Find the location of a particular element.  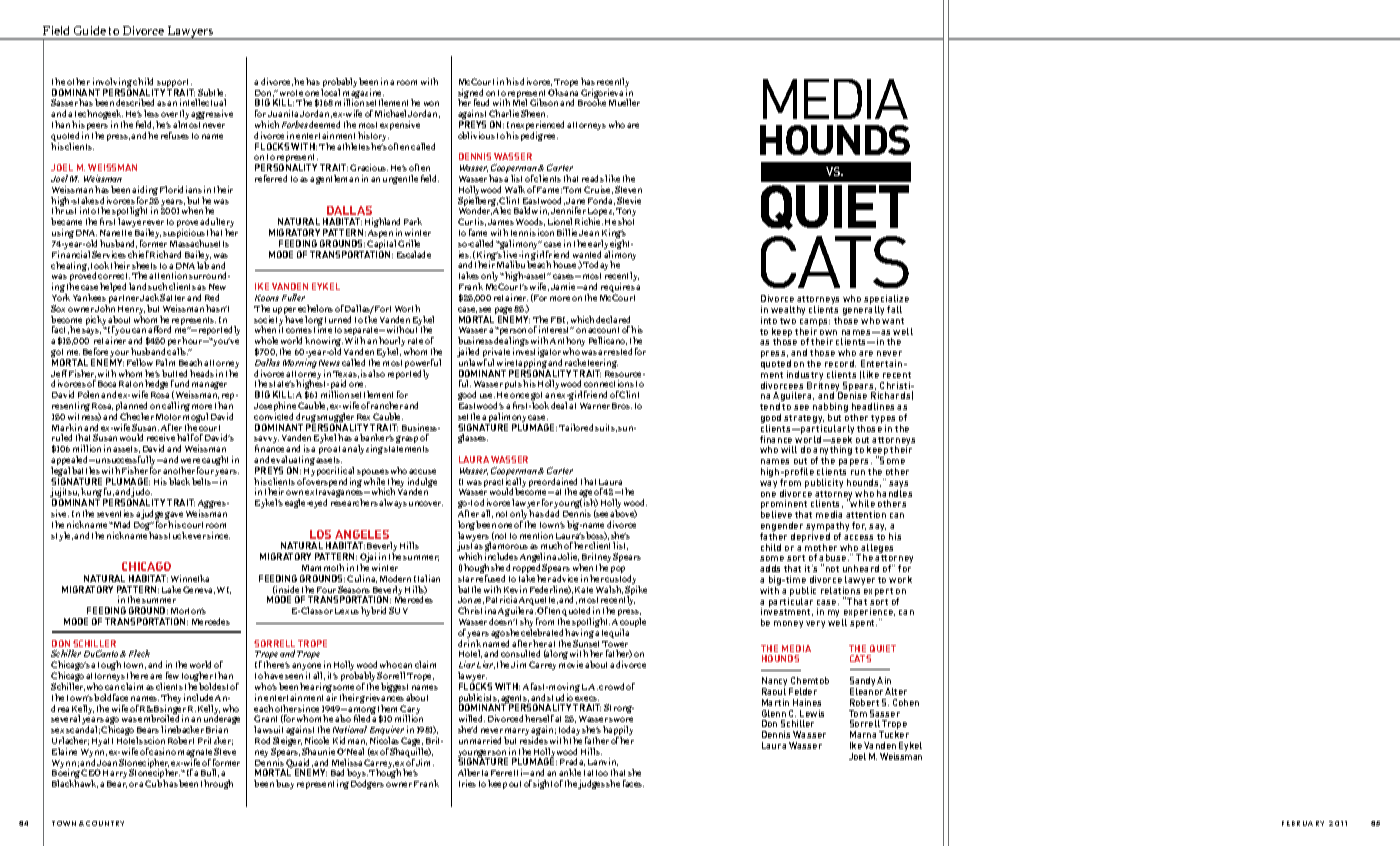

afford is located at coordinates (159, 329).
